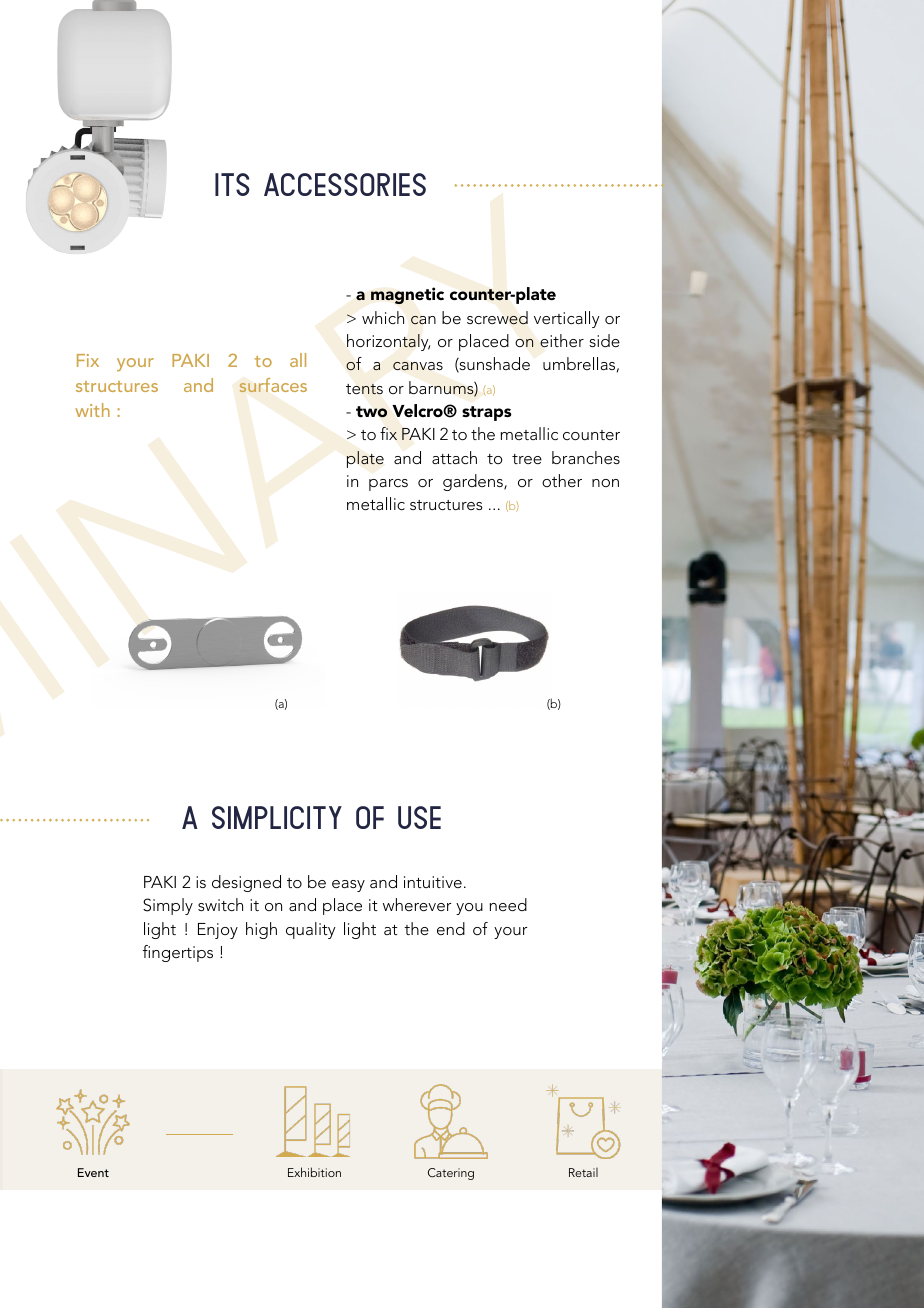  Describe the element at coordinates (345, 184) in the screenshot. I see `accessories` at that location.
